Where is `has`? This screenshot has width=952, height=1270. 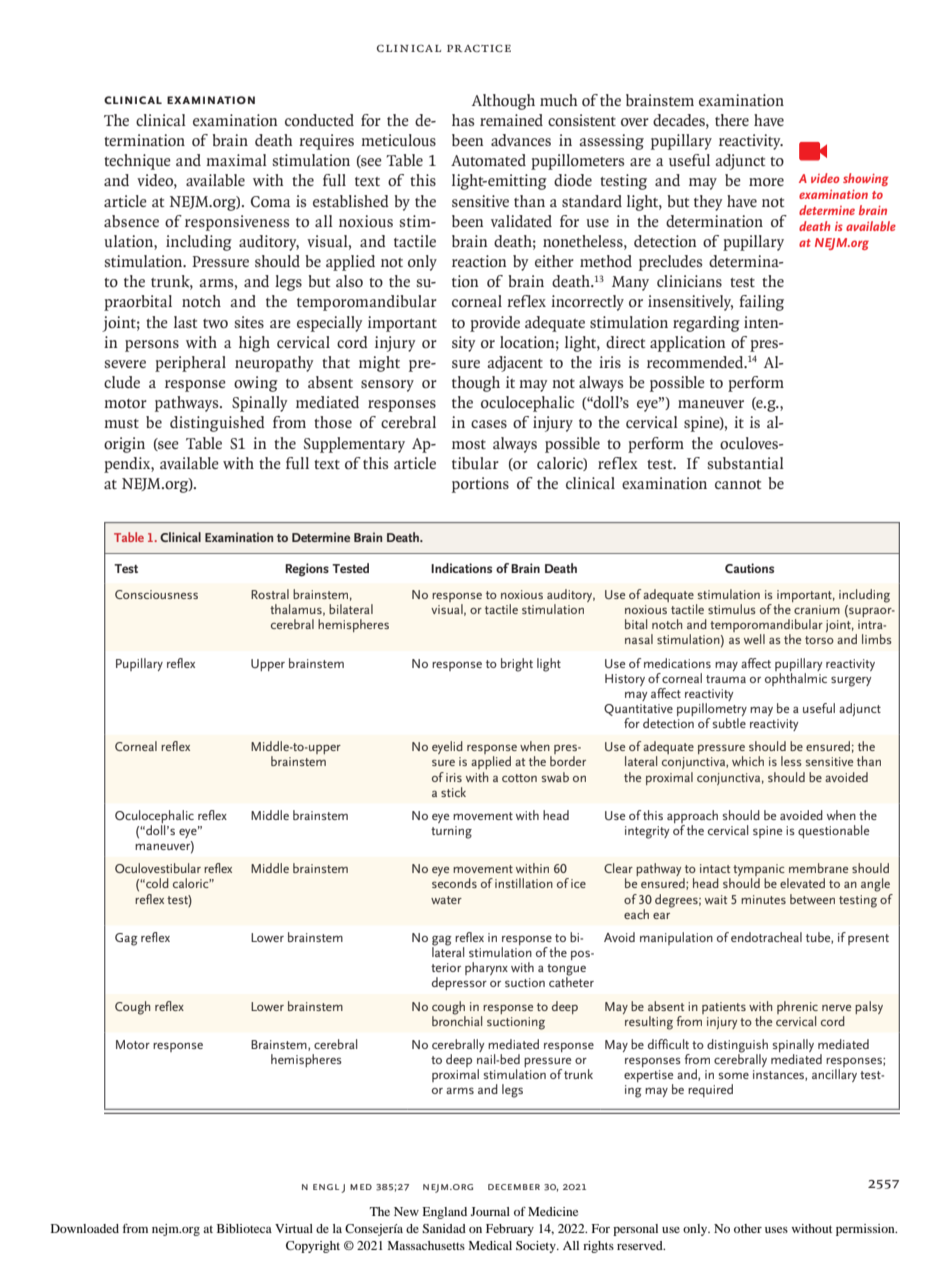 has is located at coordinates (463, 120).
